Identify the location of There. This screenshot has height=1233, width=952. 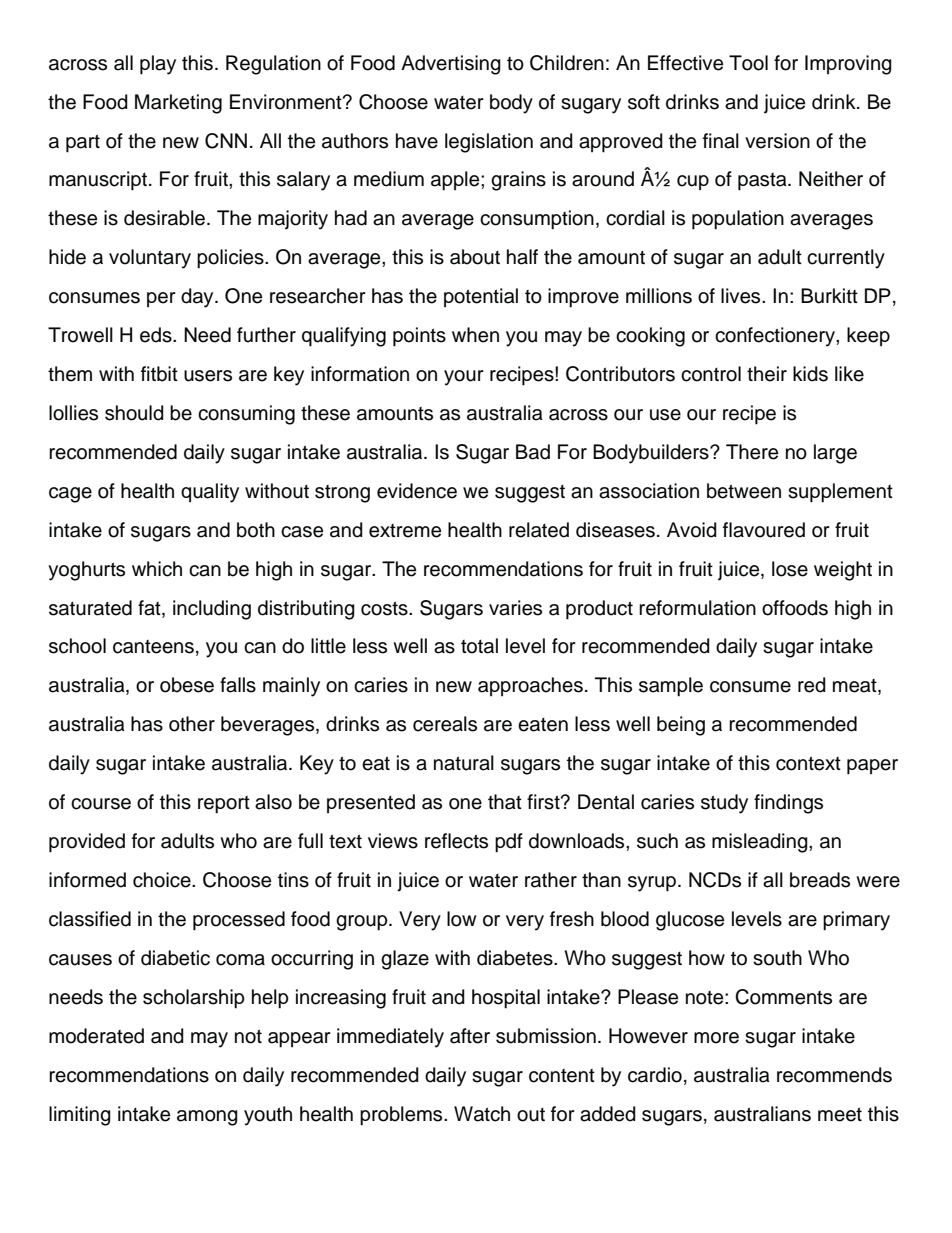
(752, 452).
